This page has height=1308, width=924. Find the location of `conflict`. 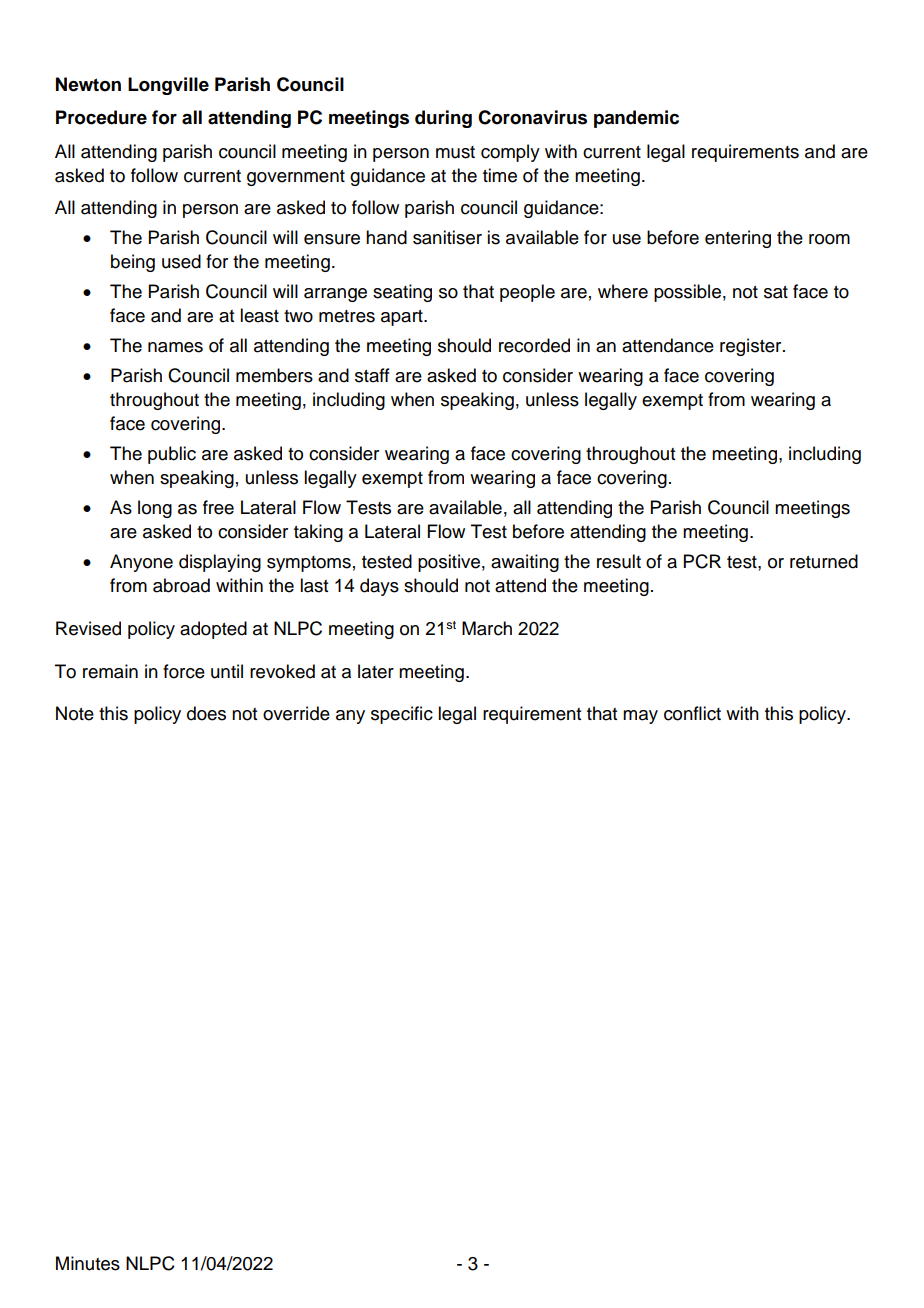

conflict is located at coordinates (692, 713).
